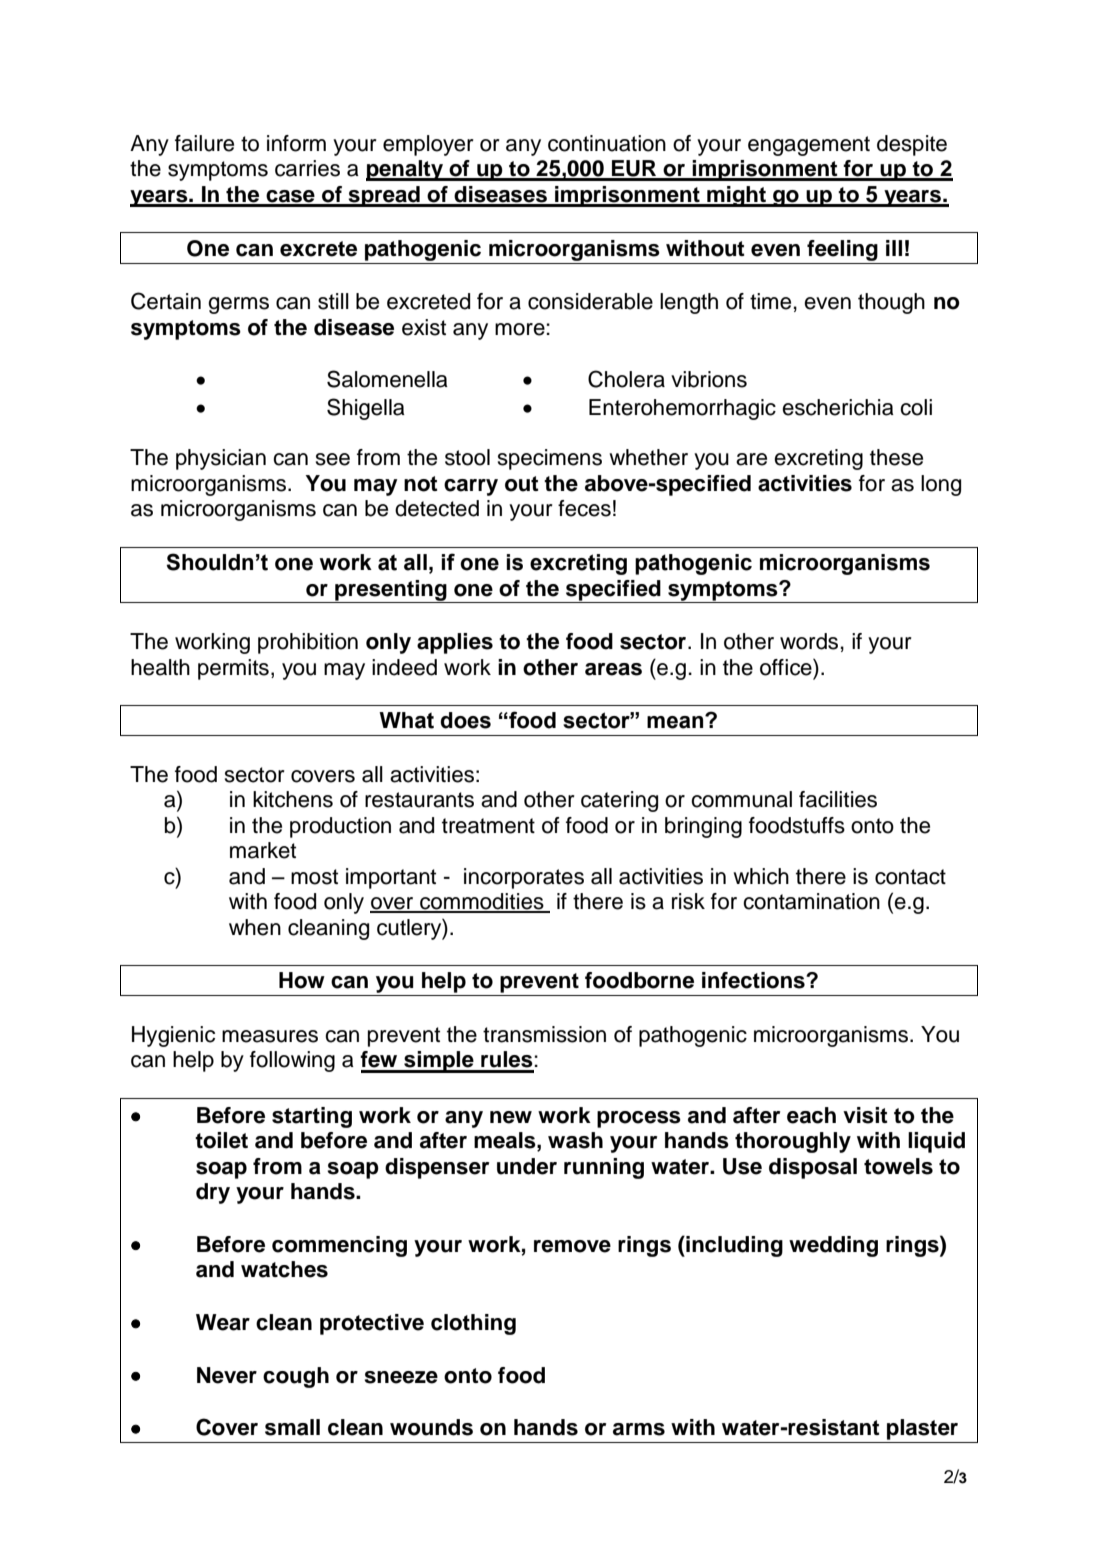 The width and height of the document is (1098, 1553). Describe the element at coordinates (227, 1375) in the document. I see `Never` at that location.
